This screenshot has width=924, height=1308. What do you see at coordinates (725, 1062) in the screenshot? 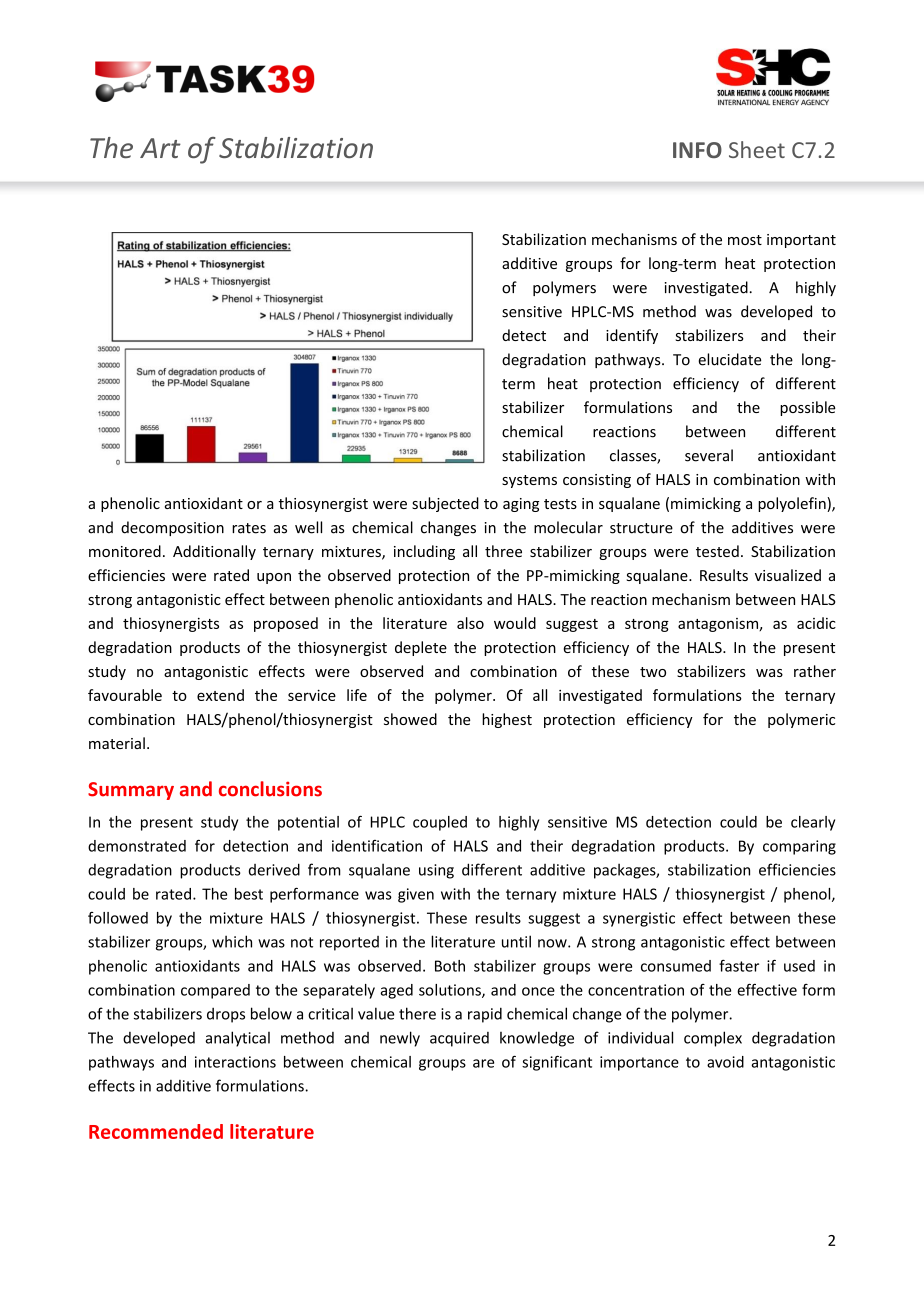
I see `avoid` at bounding box center [725, 1062].
